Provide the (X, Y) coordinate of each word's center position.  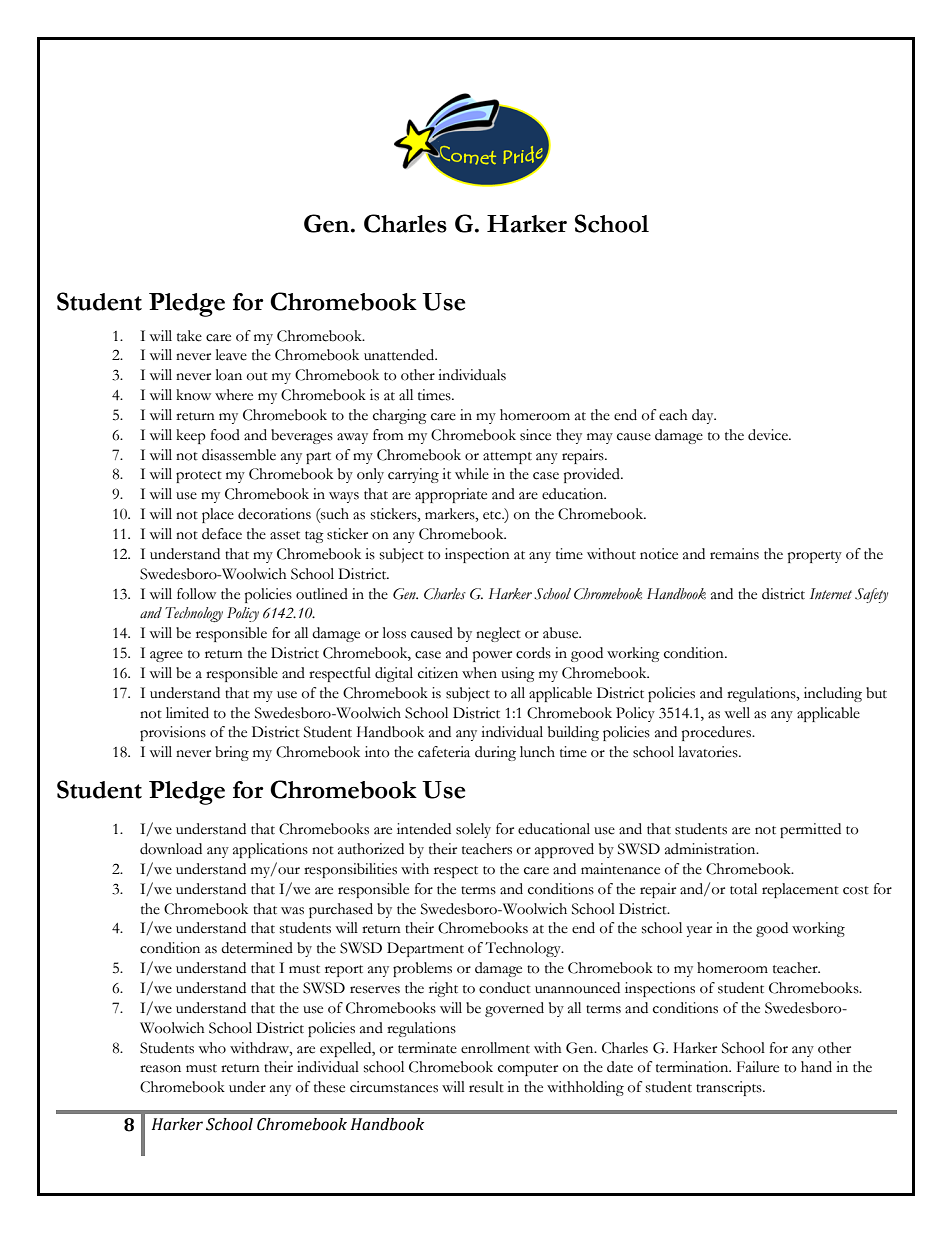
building (573, 733)
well (737, 713)
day (704, 416)
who (212, 1048)
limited (187, 713)
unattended (400, 355)
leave (231, 355)
